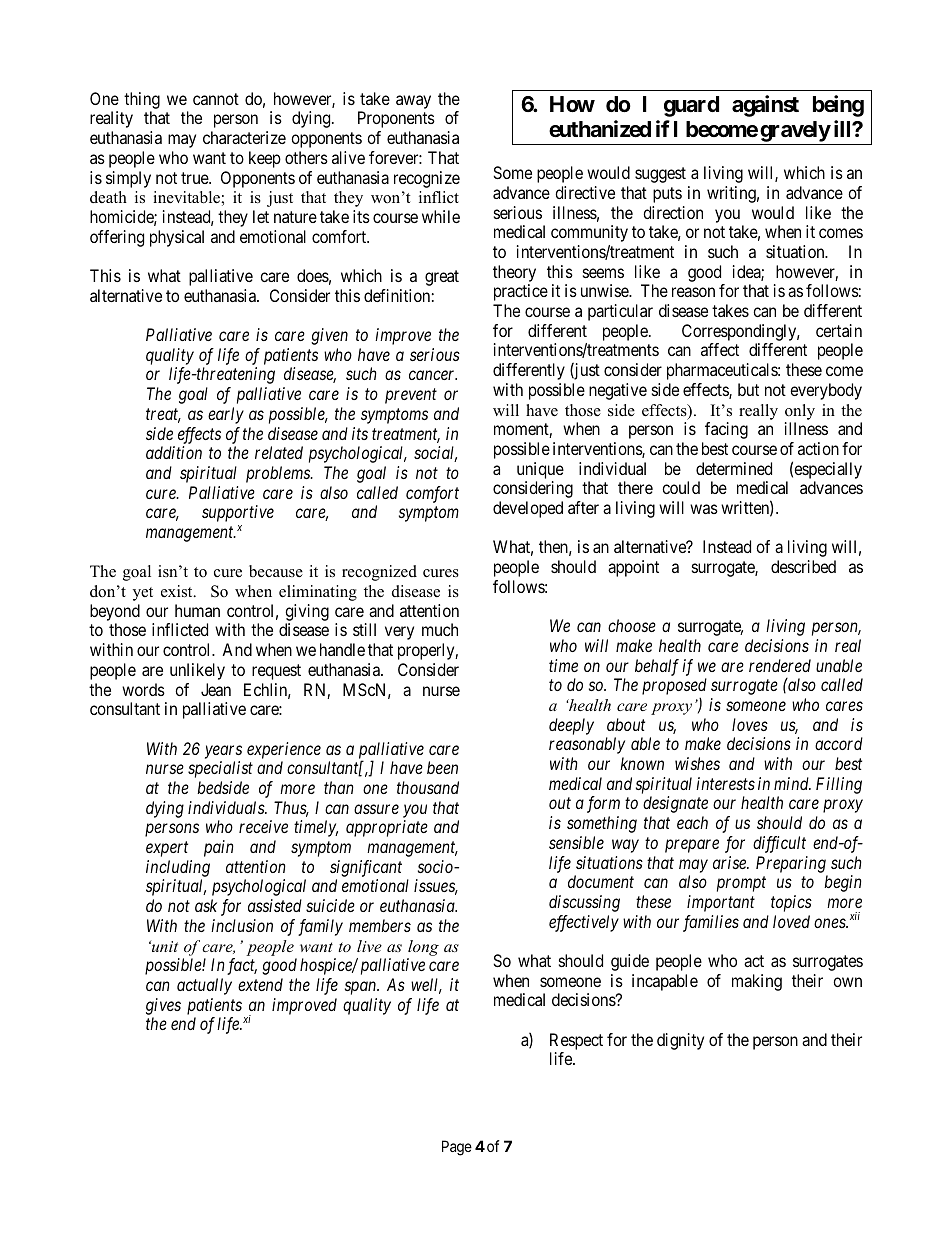 This document has width=952, height=1233. Describe the element at coordinates (413, 102) in the document. I see `away` at that location.
